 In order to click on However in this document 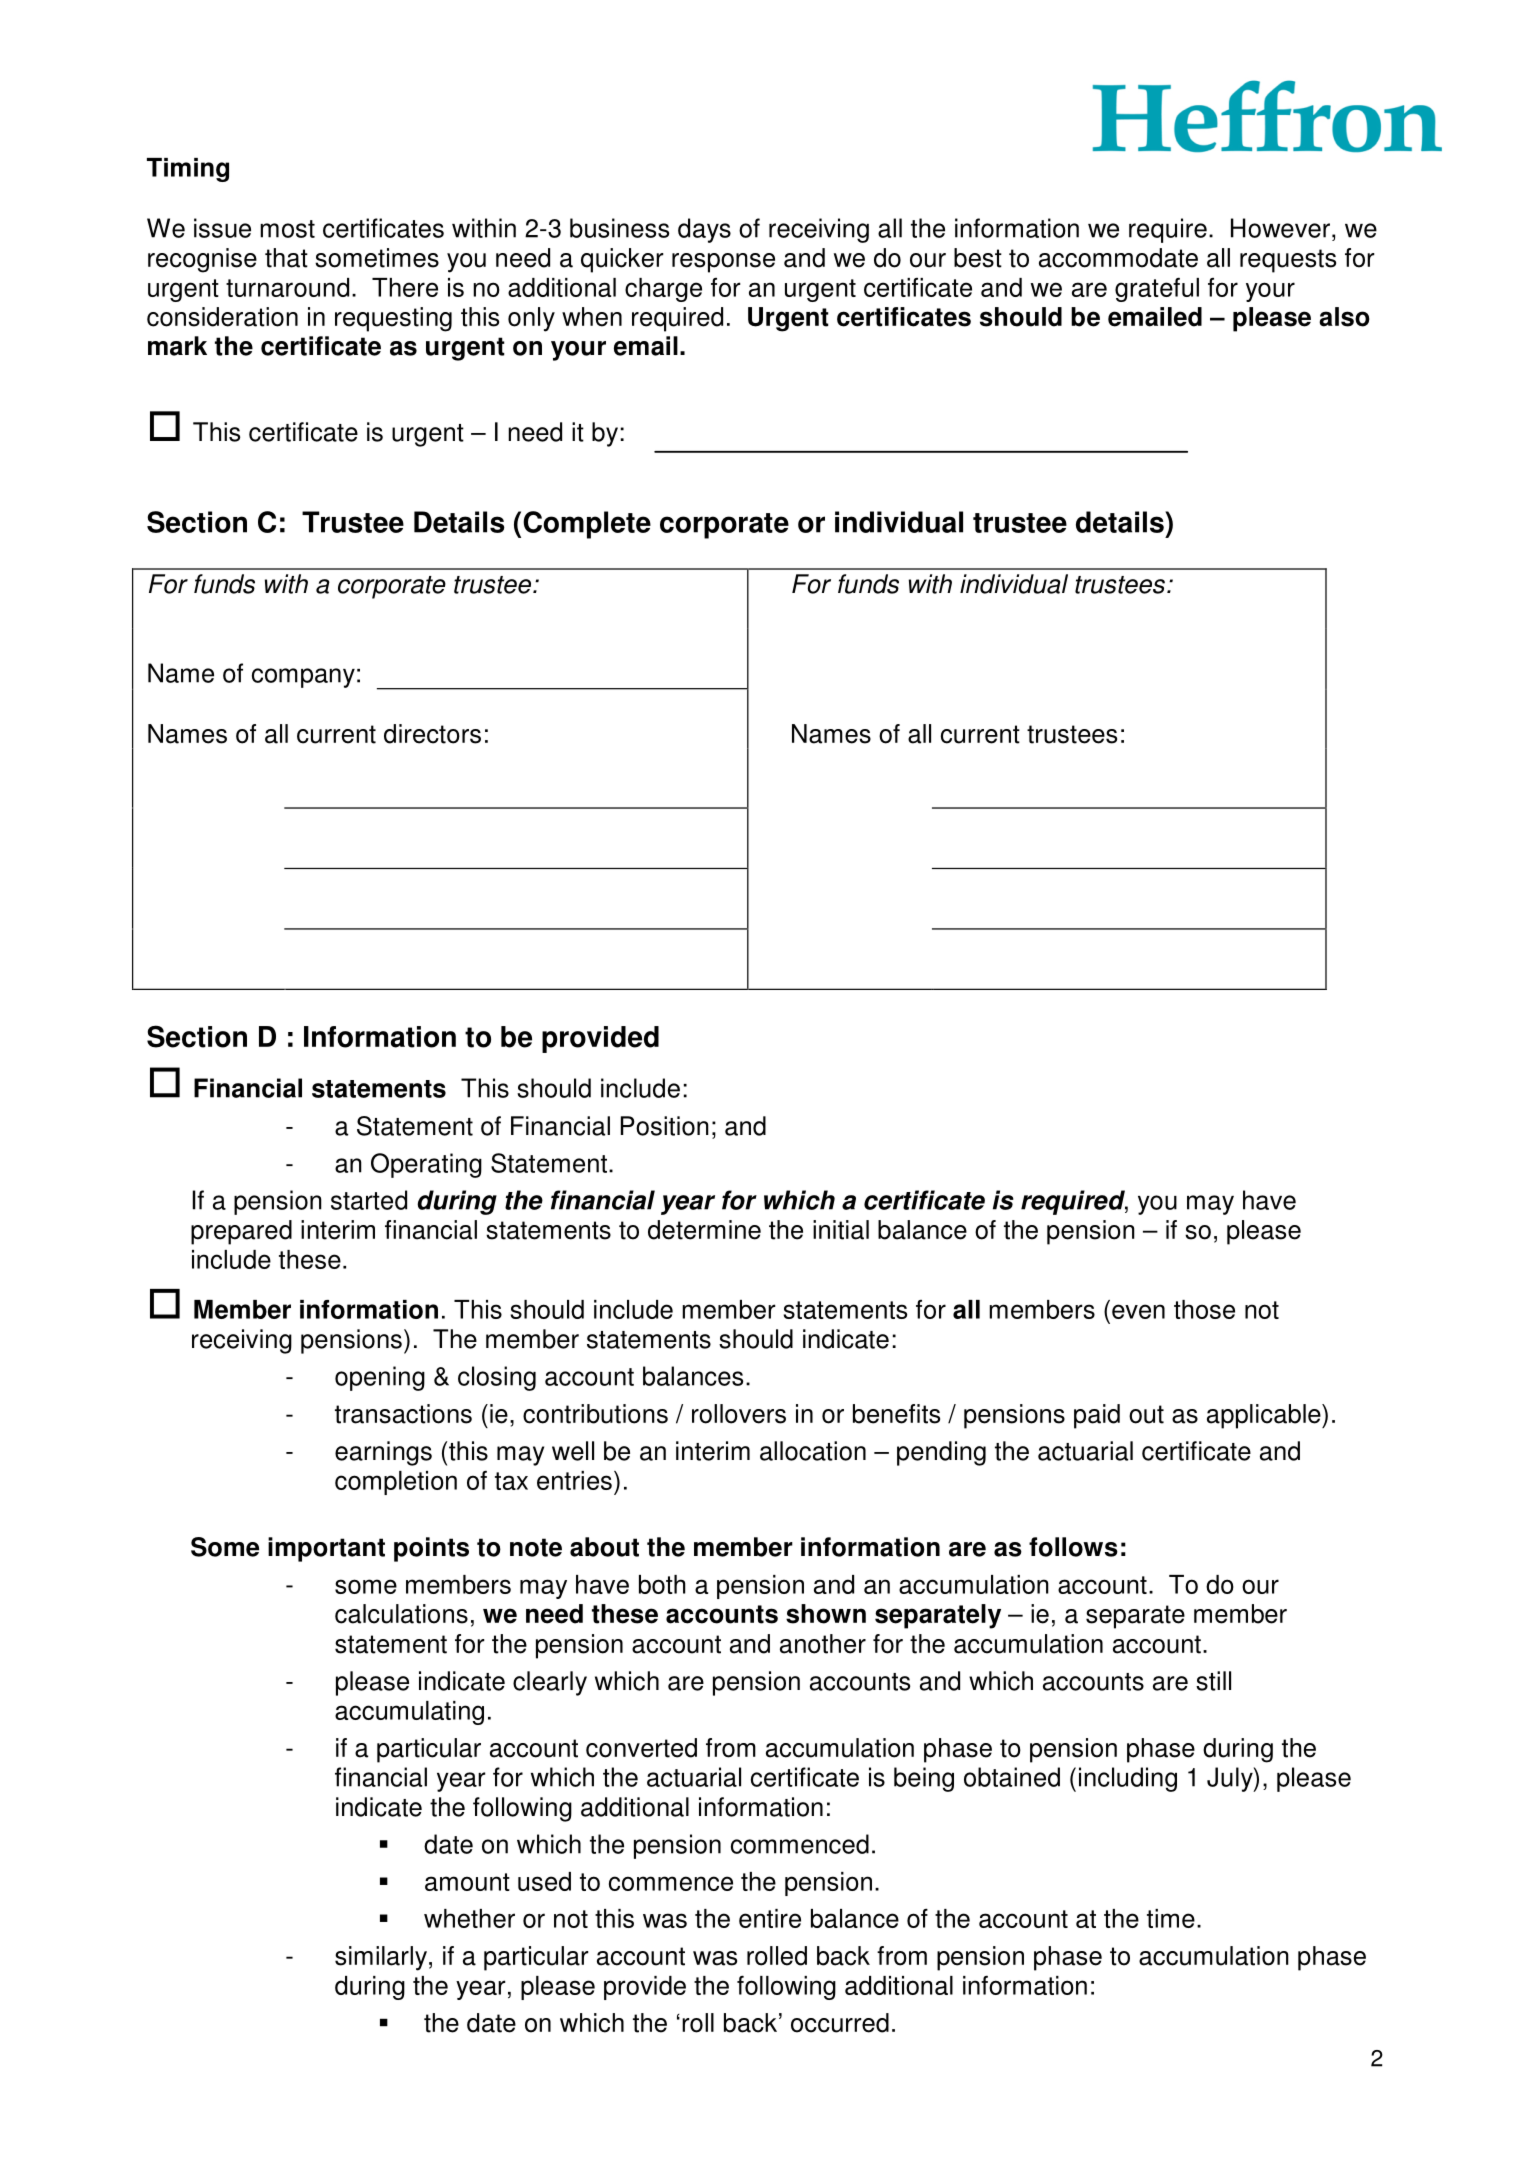, I will do `click(1280, 228)`.
